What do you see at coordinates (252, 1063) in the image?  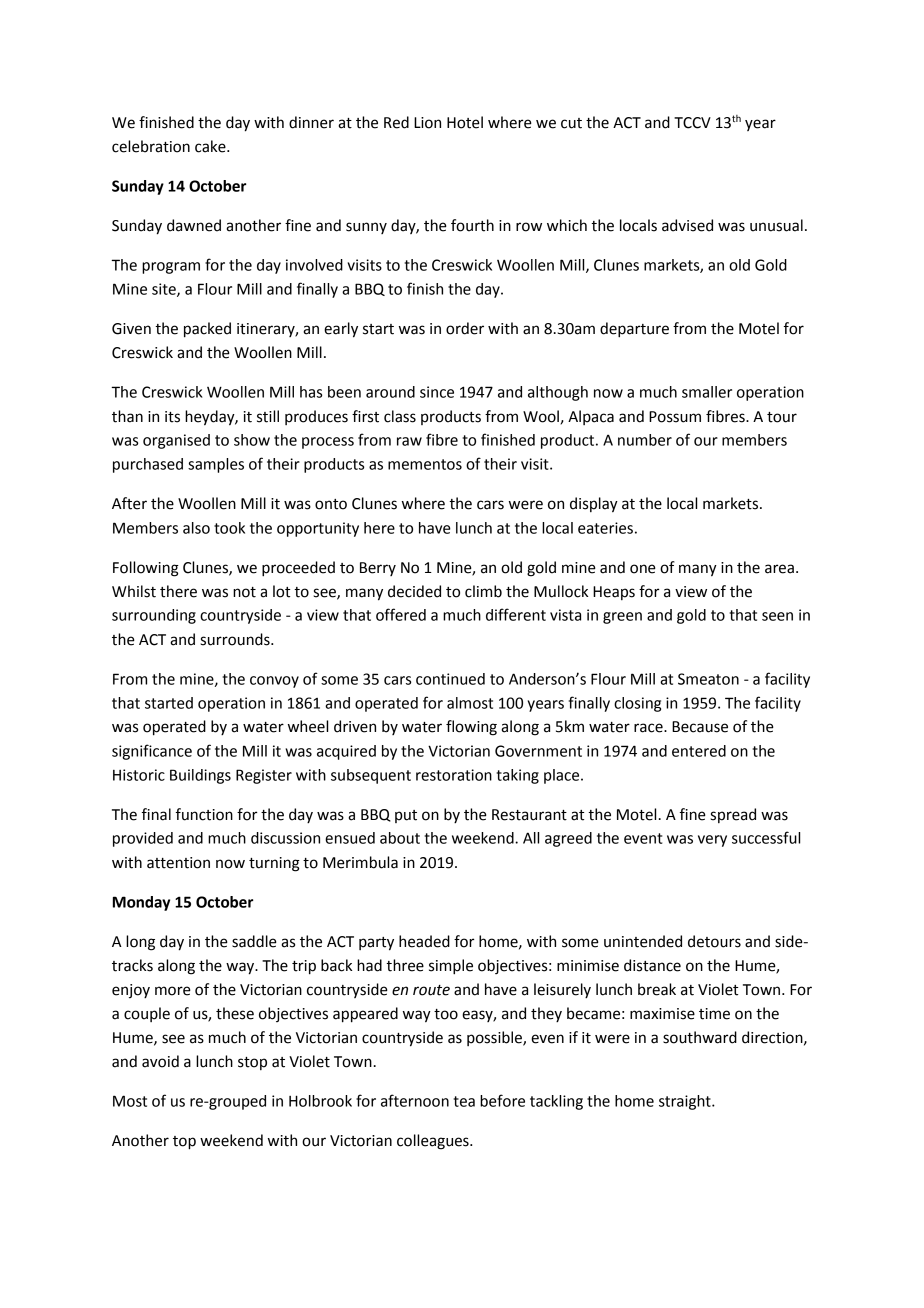 I see `stop` at bounding box center [252, 1063].
